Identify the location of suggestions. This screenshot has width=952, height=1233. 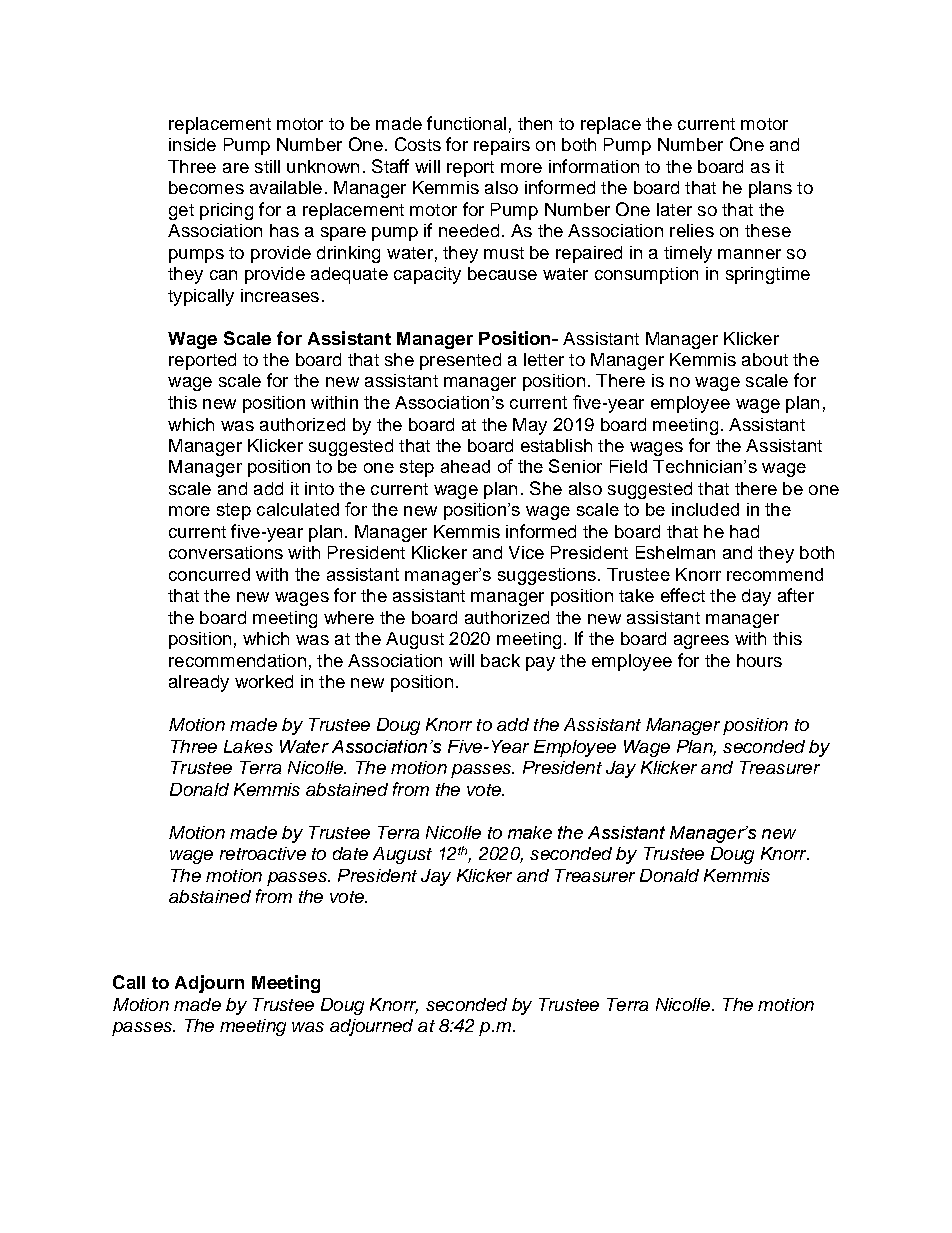
(547, 576).
